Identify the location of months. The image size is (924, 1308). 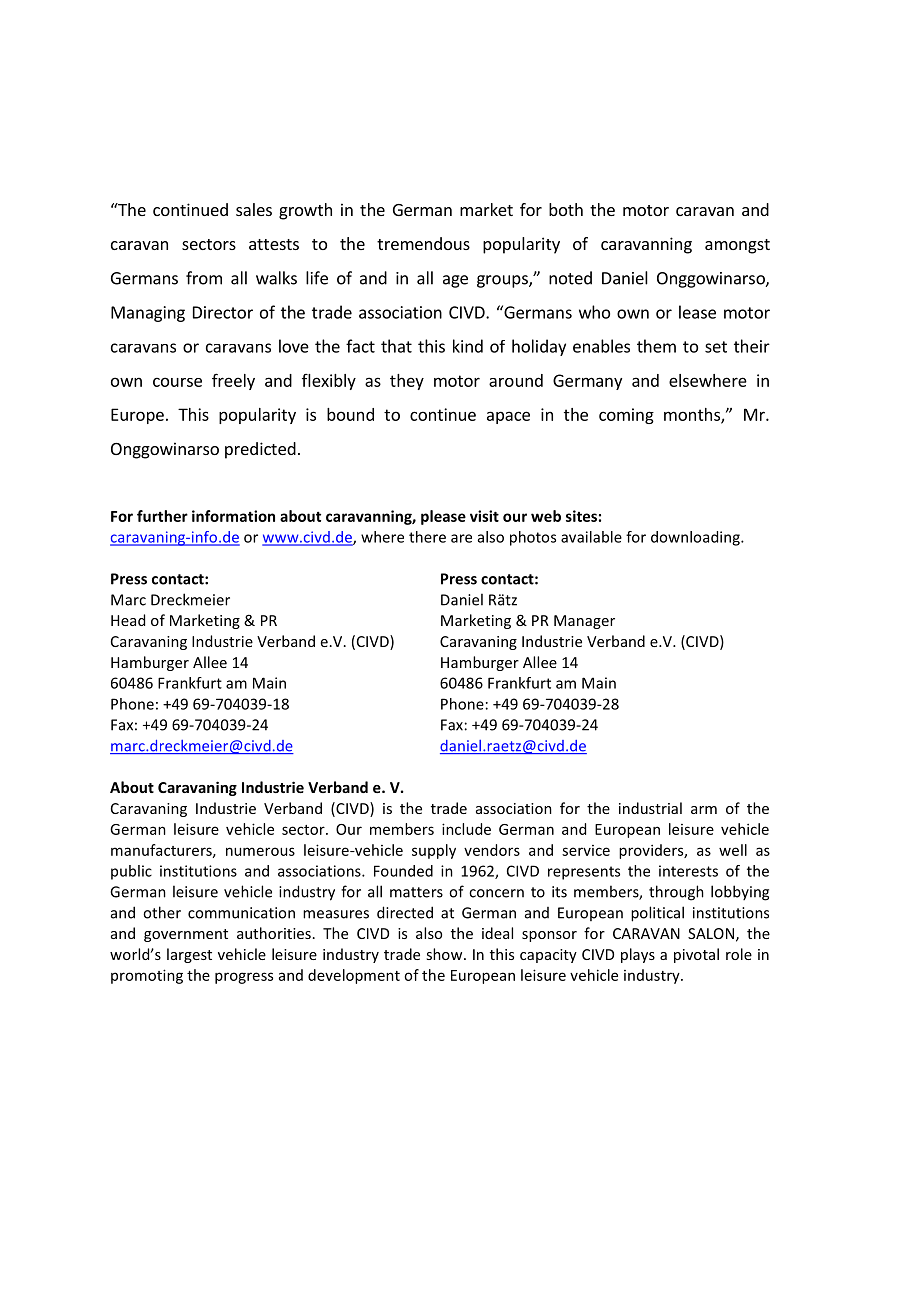
(693, 415).
